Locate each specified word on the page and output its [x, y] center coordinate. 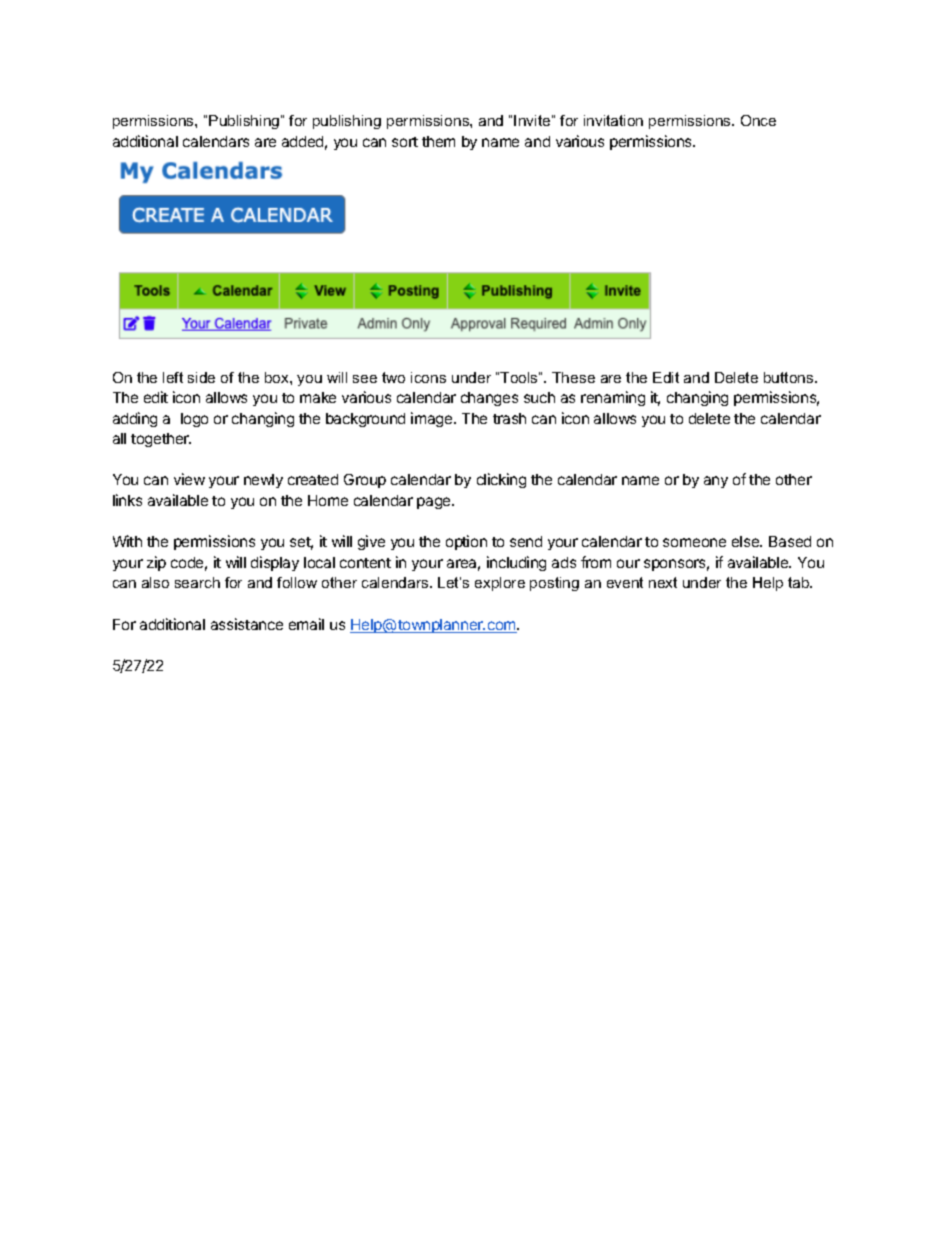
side [201, 377]
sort [405, 142]
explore [500, 584]
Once [758, 120]
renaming [613, 398]
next [663, 582]
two [393, 377]
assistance [247, 624]
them [438, 141]
